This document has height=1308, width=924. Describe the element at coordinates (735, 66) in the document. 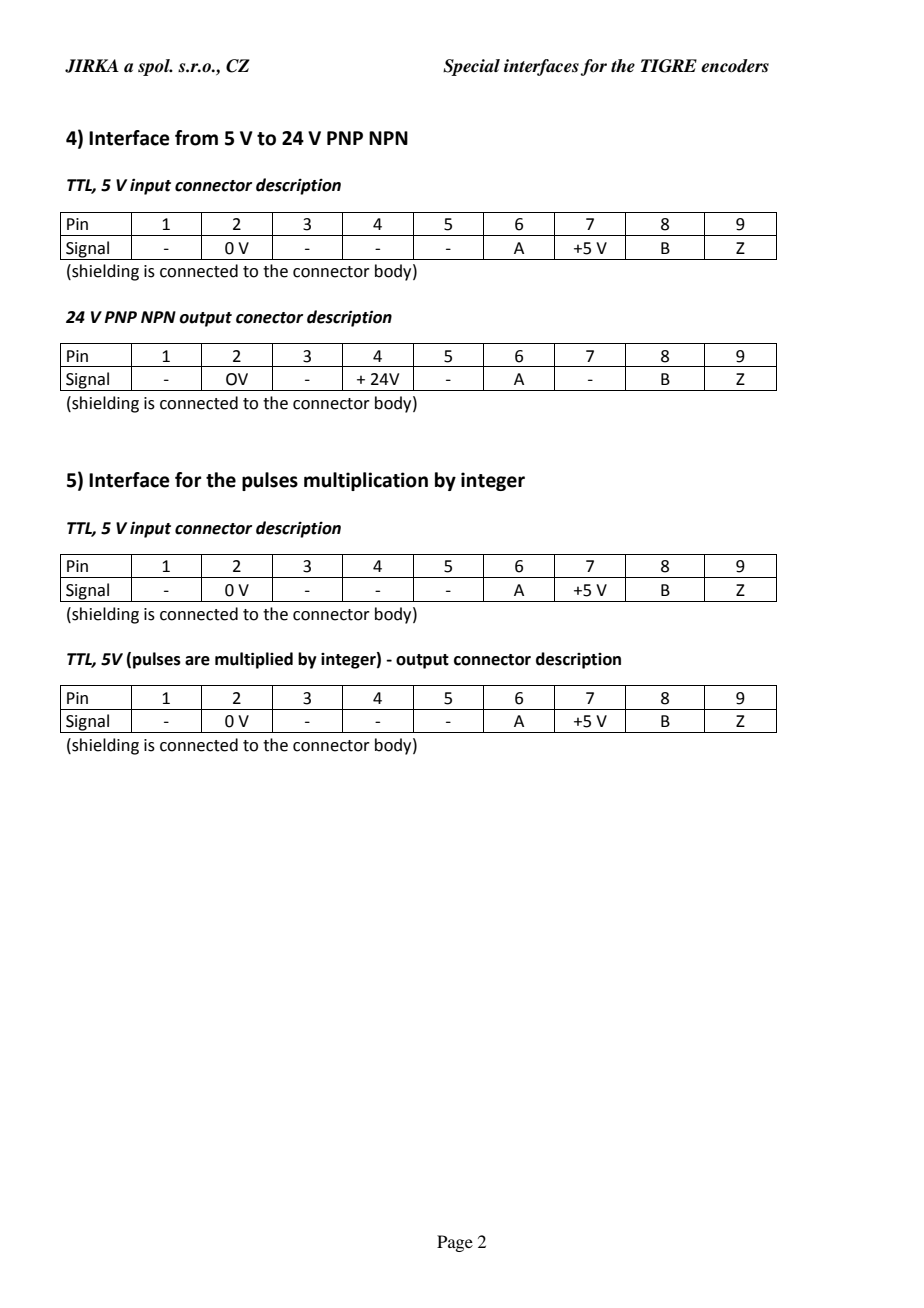

I see `encoders` at that location.
